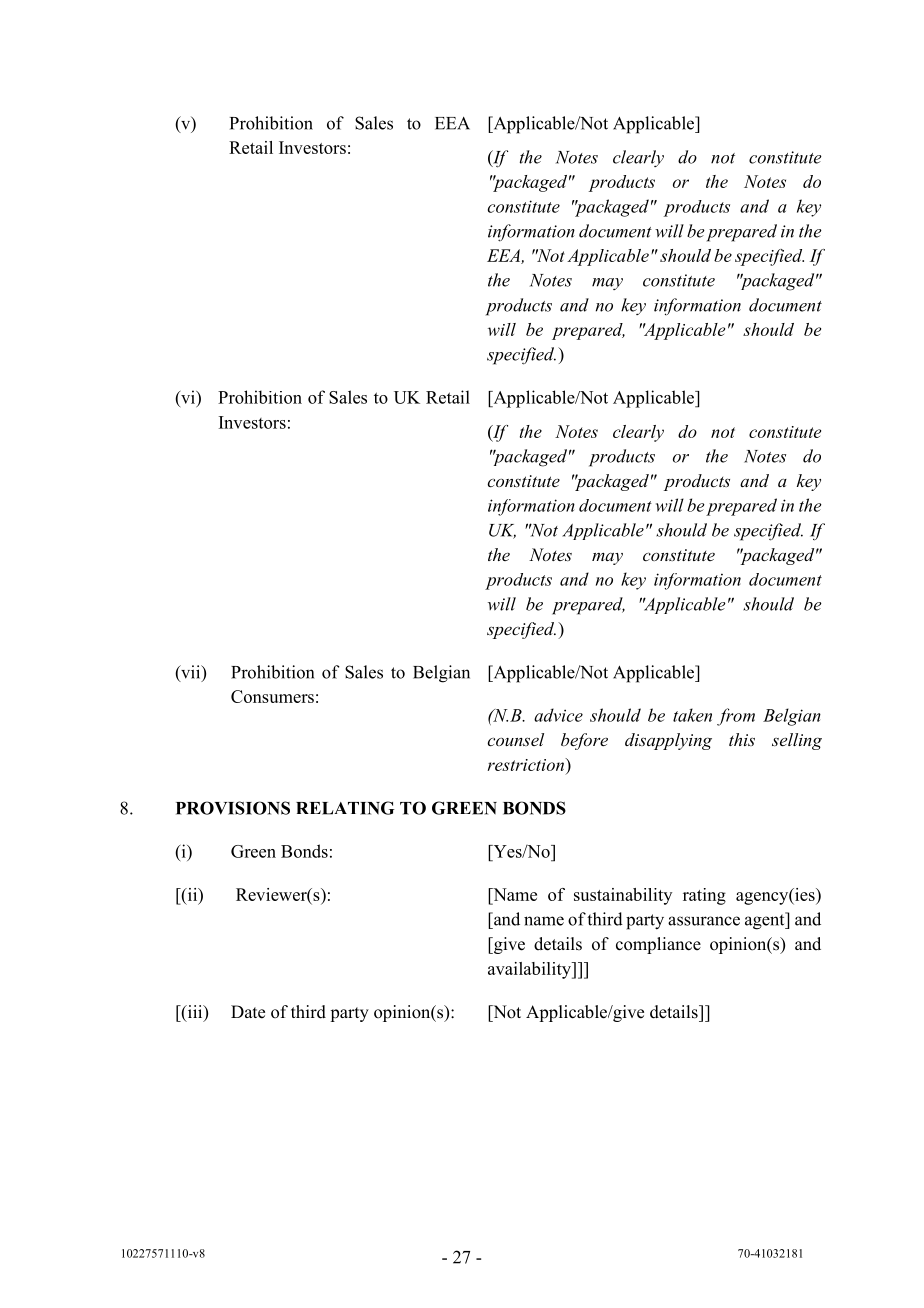 The width and height of the screenshot is (924, 1308). Describe the element at coordinates (742, 739) in the screenshot. I see `this` at that location.
